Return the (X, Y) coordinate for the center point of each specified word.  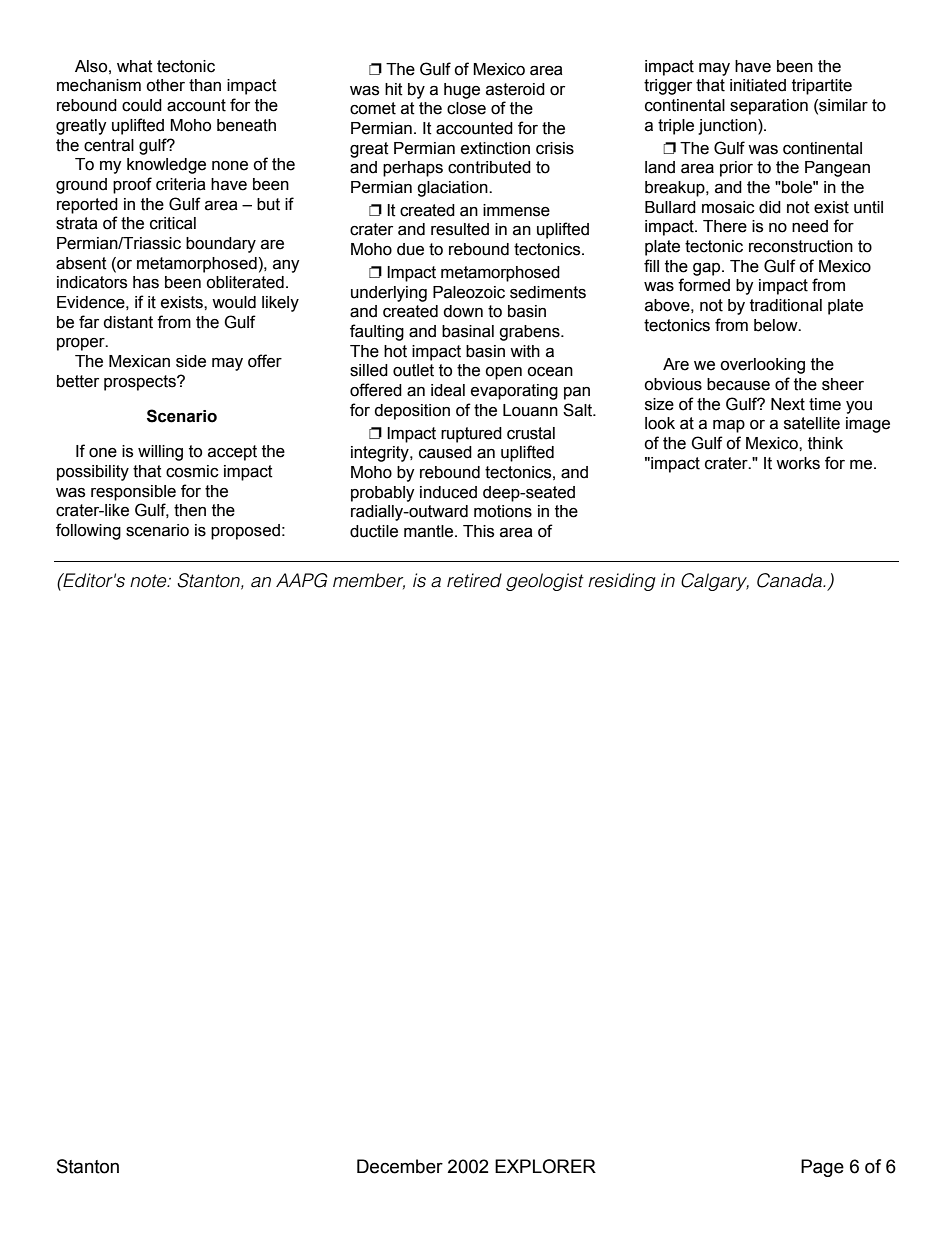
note (149, 581)
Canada (791, 580)
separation (769, 107)
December (400, 1166)
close (466, 108)
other (165, 85)
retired (474, 580)
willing (160, 453)
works (798, 463)
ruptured (471, 435)
